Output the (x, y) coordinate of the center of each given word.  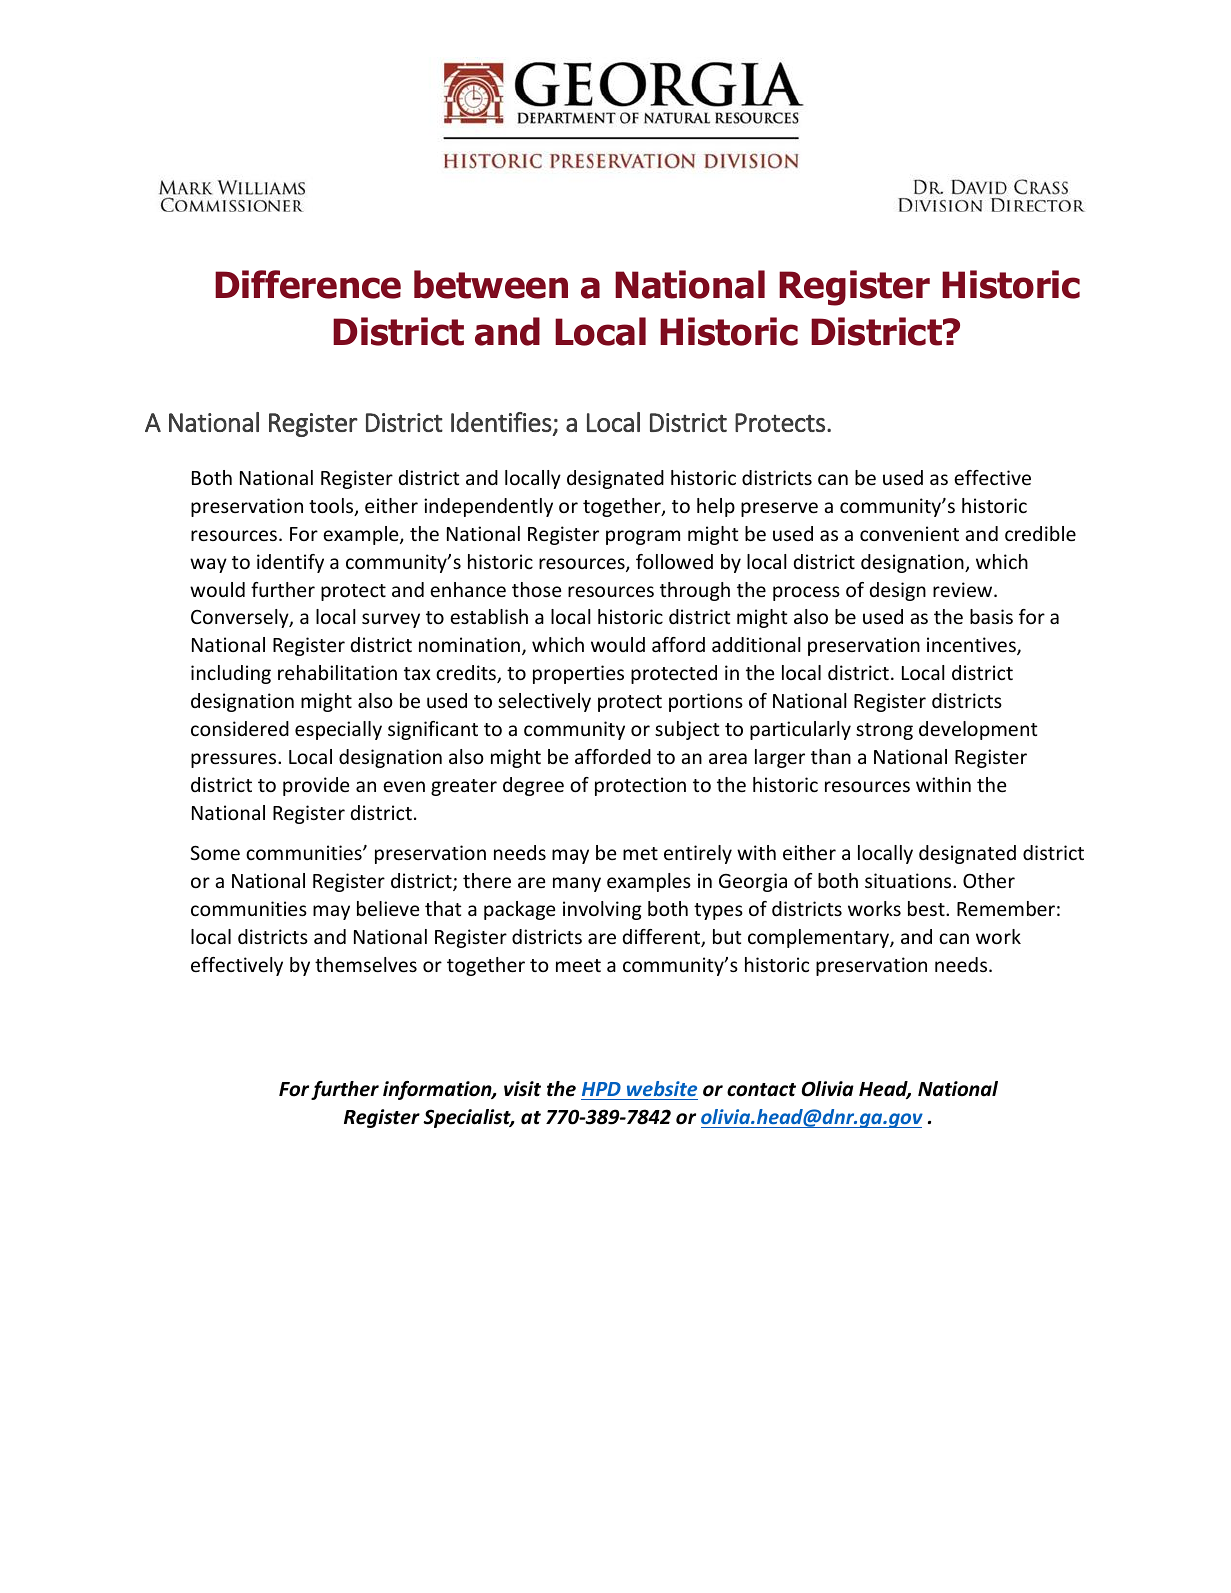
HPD (601, 1089)
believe (388, 908)
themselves (366, 964)
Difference (308, 284)
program (643, 537)
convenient (909, 533)
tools (332, 507)
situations (909, 880)
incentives (972, 646)
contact (761, 1090)
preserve (779, 509)
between (491, 284)
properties (578, 674)
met (640, 853)
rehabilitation (337, 672)
